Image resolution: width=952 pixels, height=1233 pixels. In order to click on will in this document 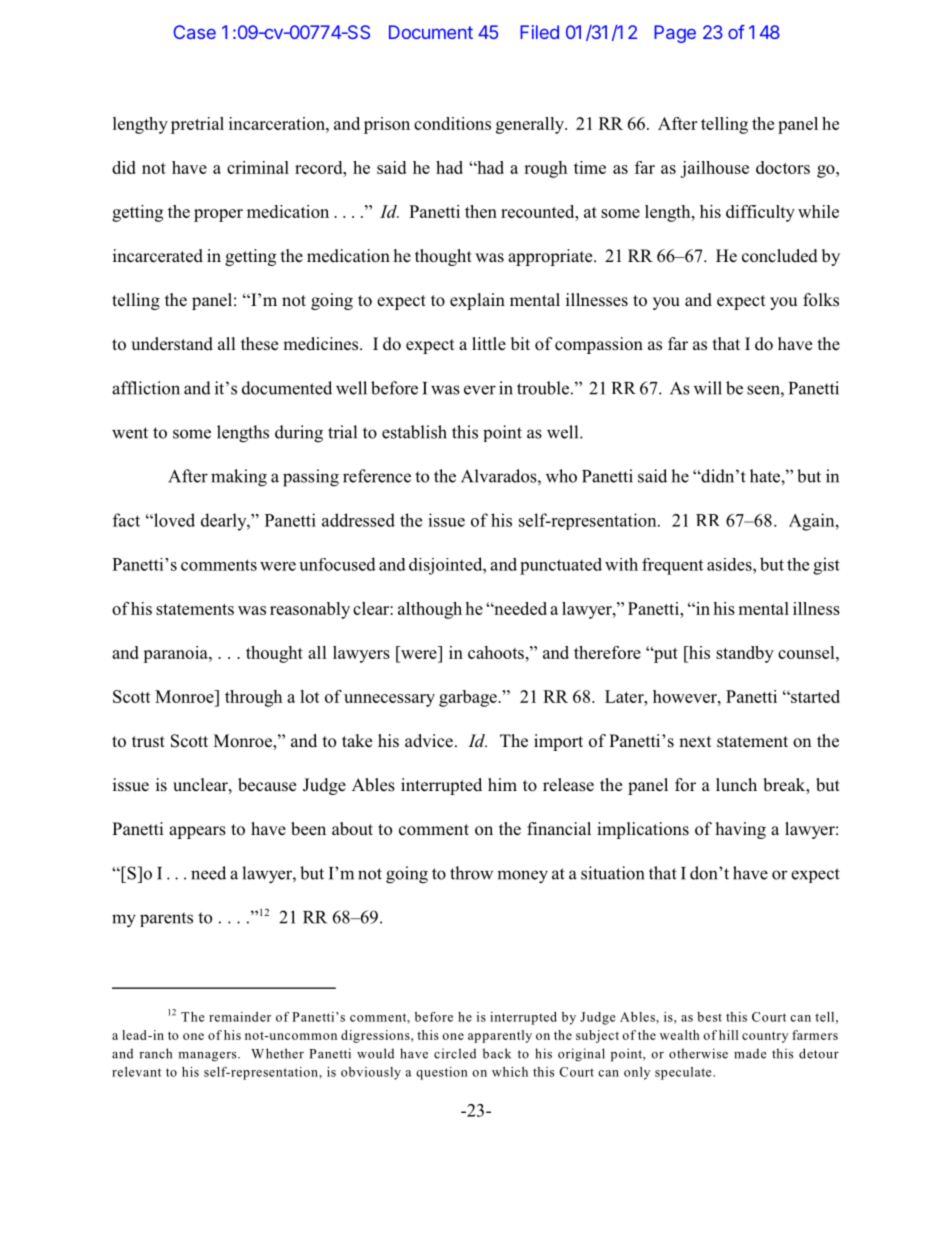, I will do `click(708, 388)`.
